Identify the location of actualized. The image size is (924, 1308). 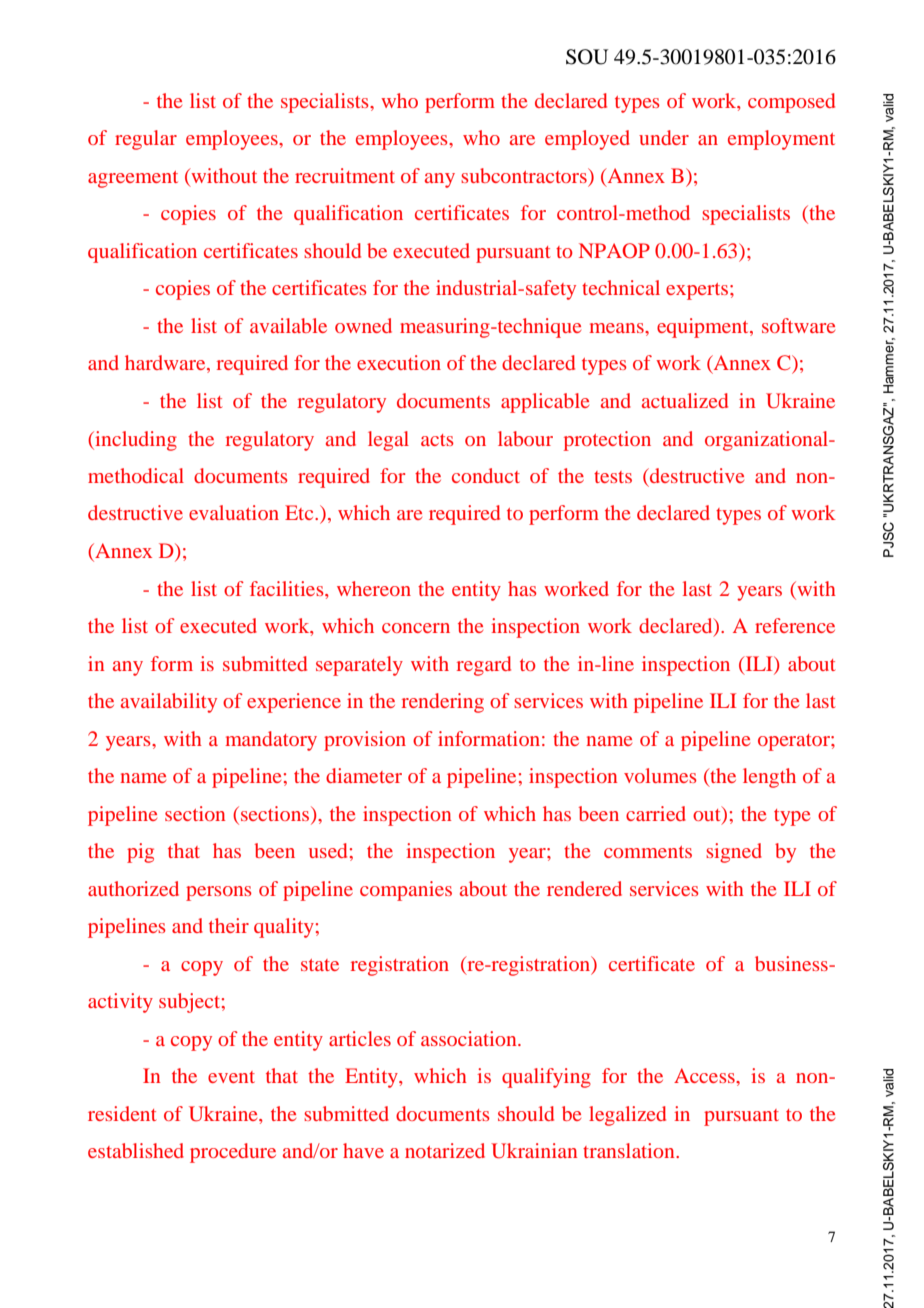
(685, 400).
